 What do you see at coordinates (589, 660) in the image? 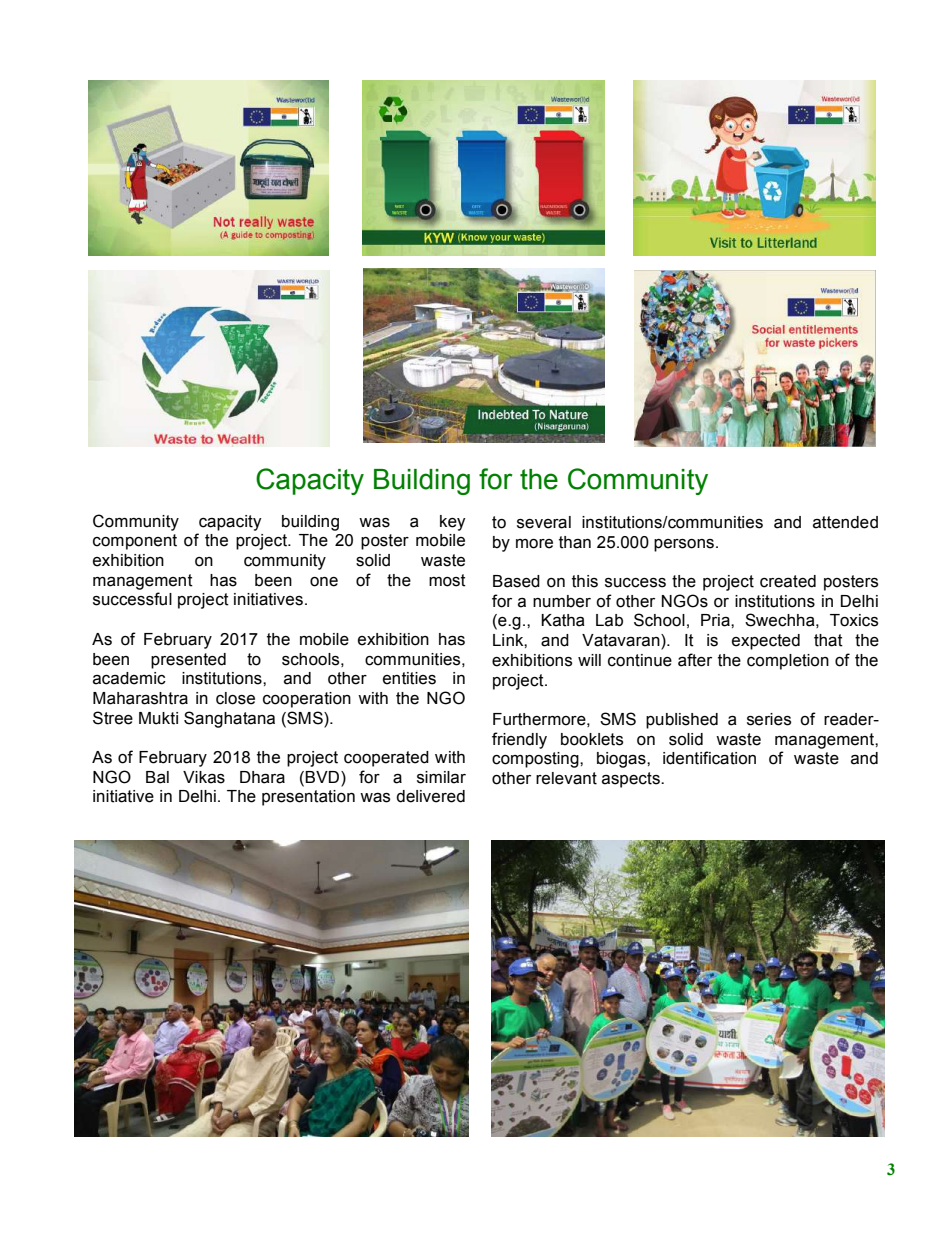
I see `will` at bounding box center [589, 660].
